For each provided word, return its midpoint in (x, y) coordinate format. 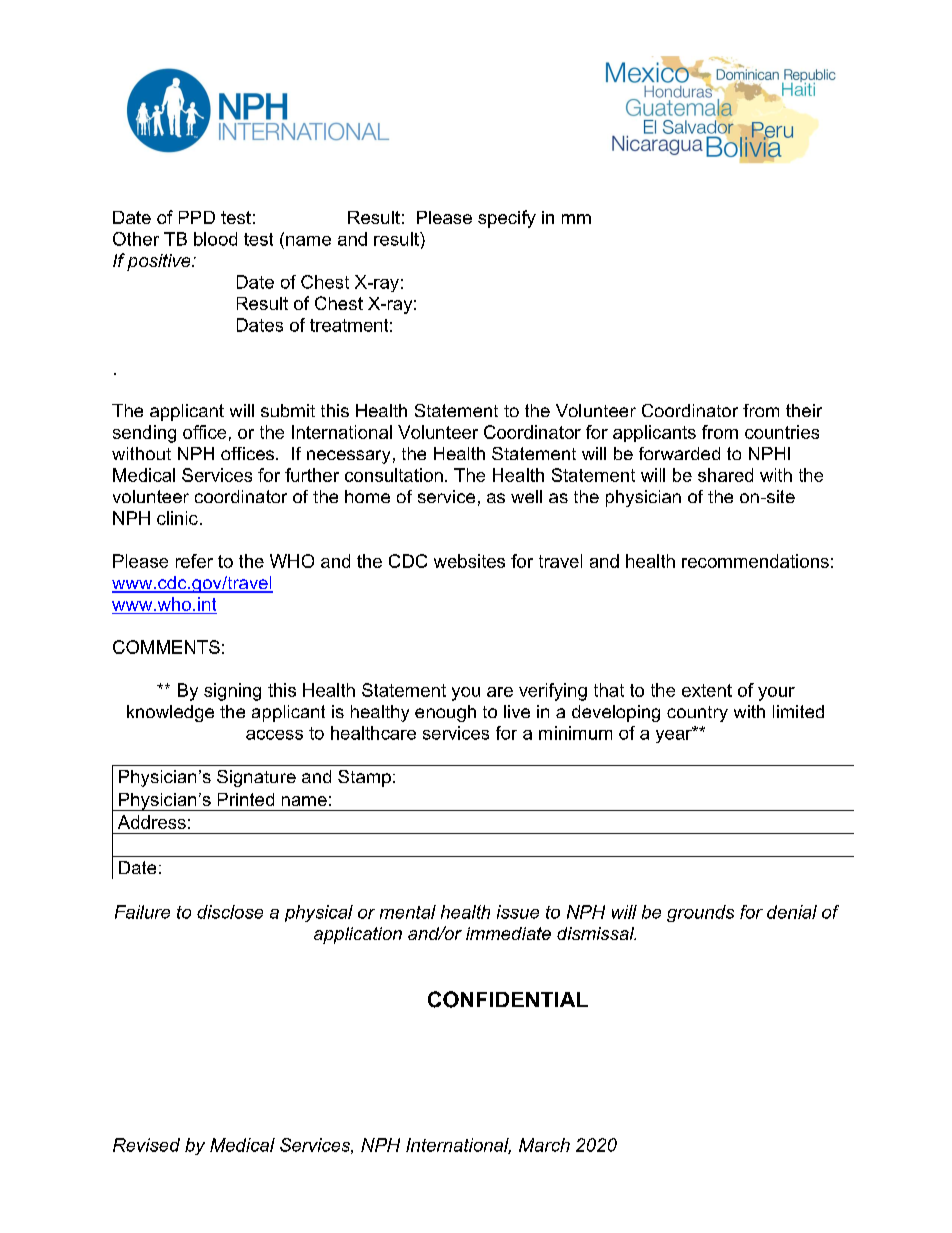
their (804, 410)
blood (215, 239)
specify (507, 219)
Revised (146, 1145)
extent (707, 690)
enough (445, 713)
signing (232, 692)
